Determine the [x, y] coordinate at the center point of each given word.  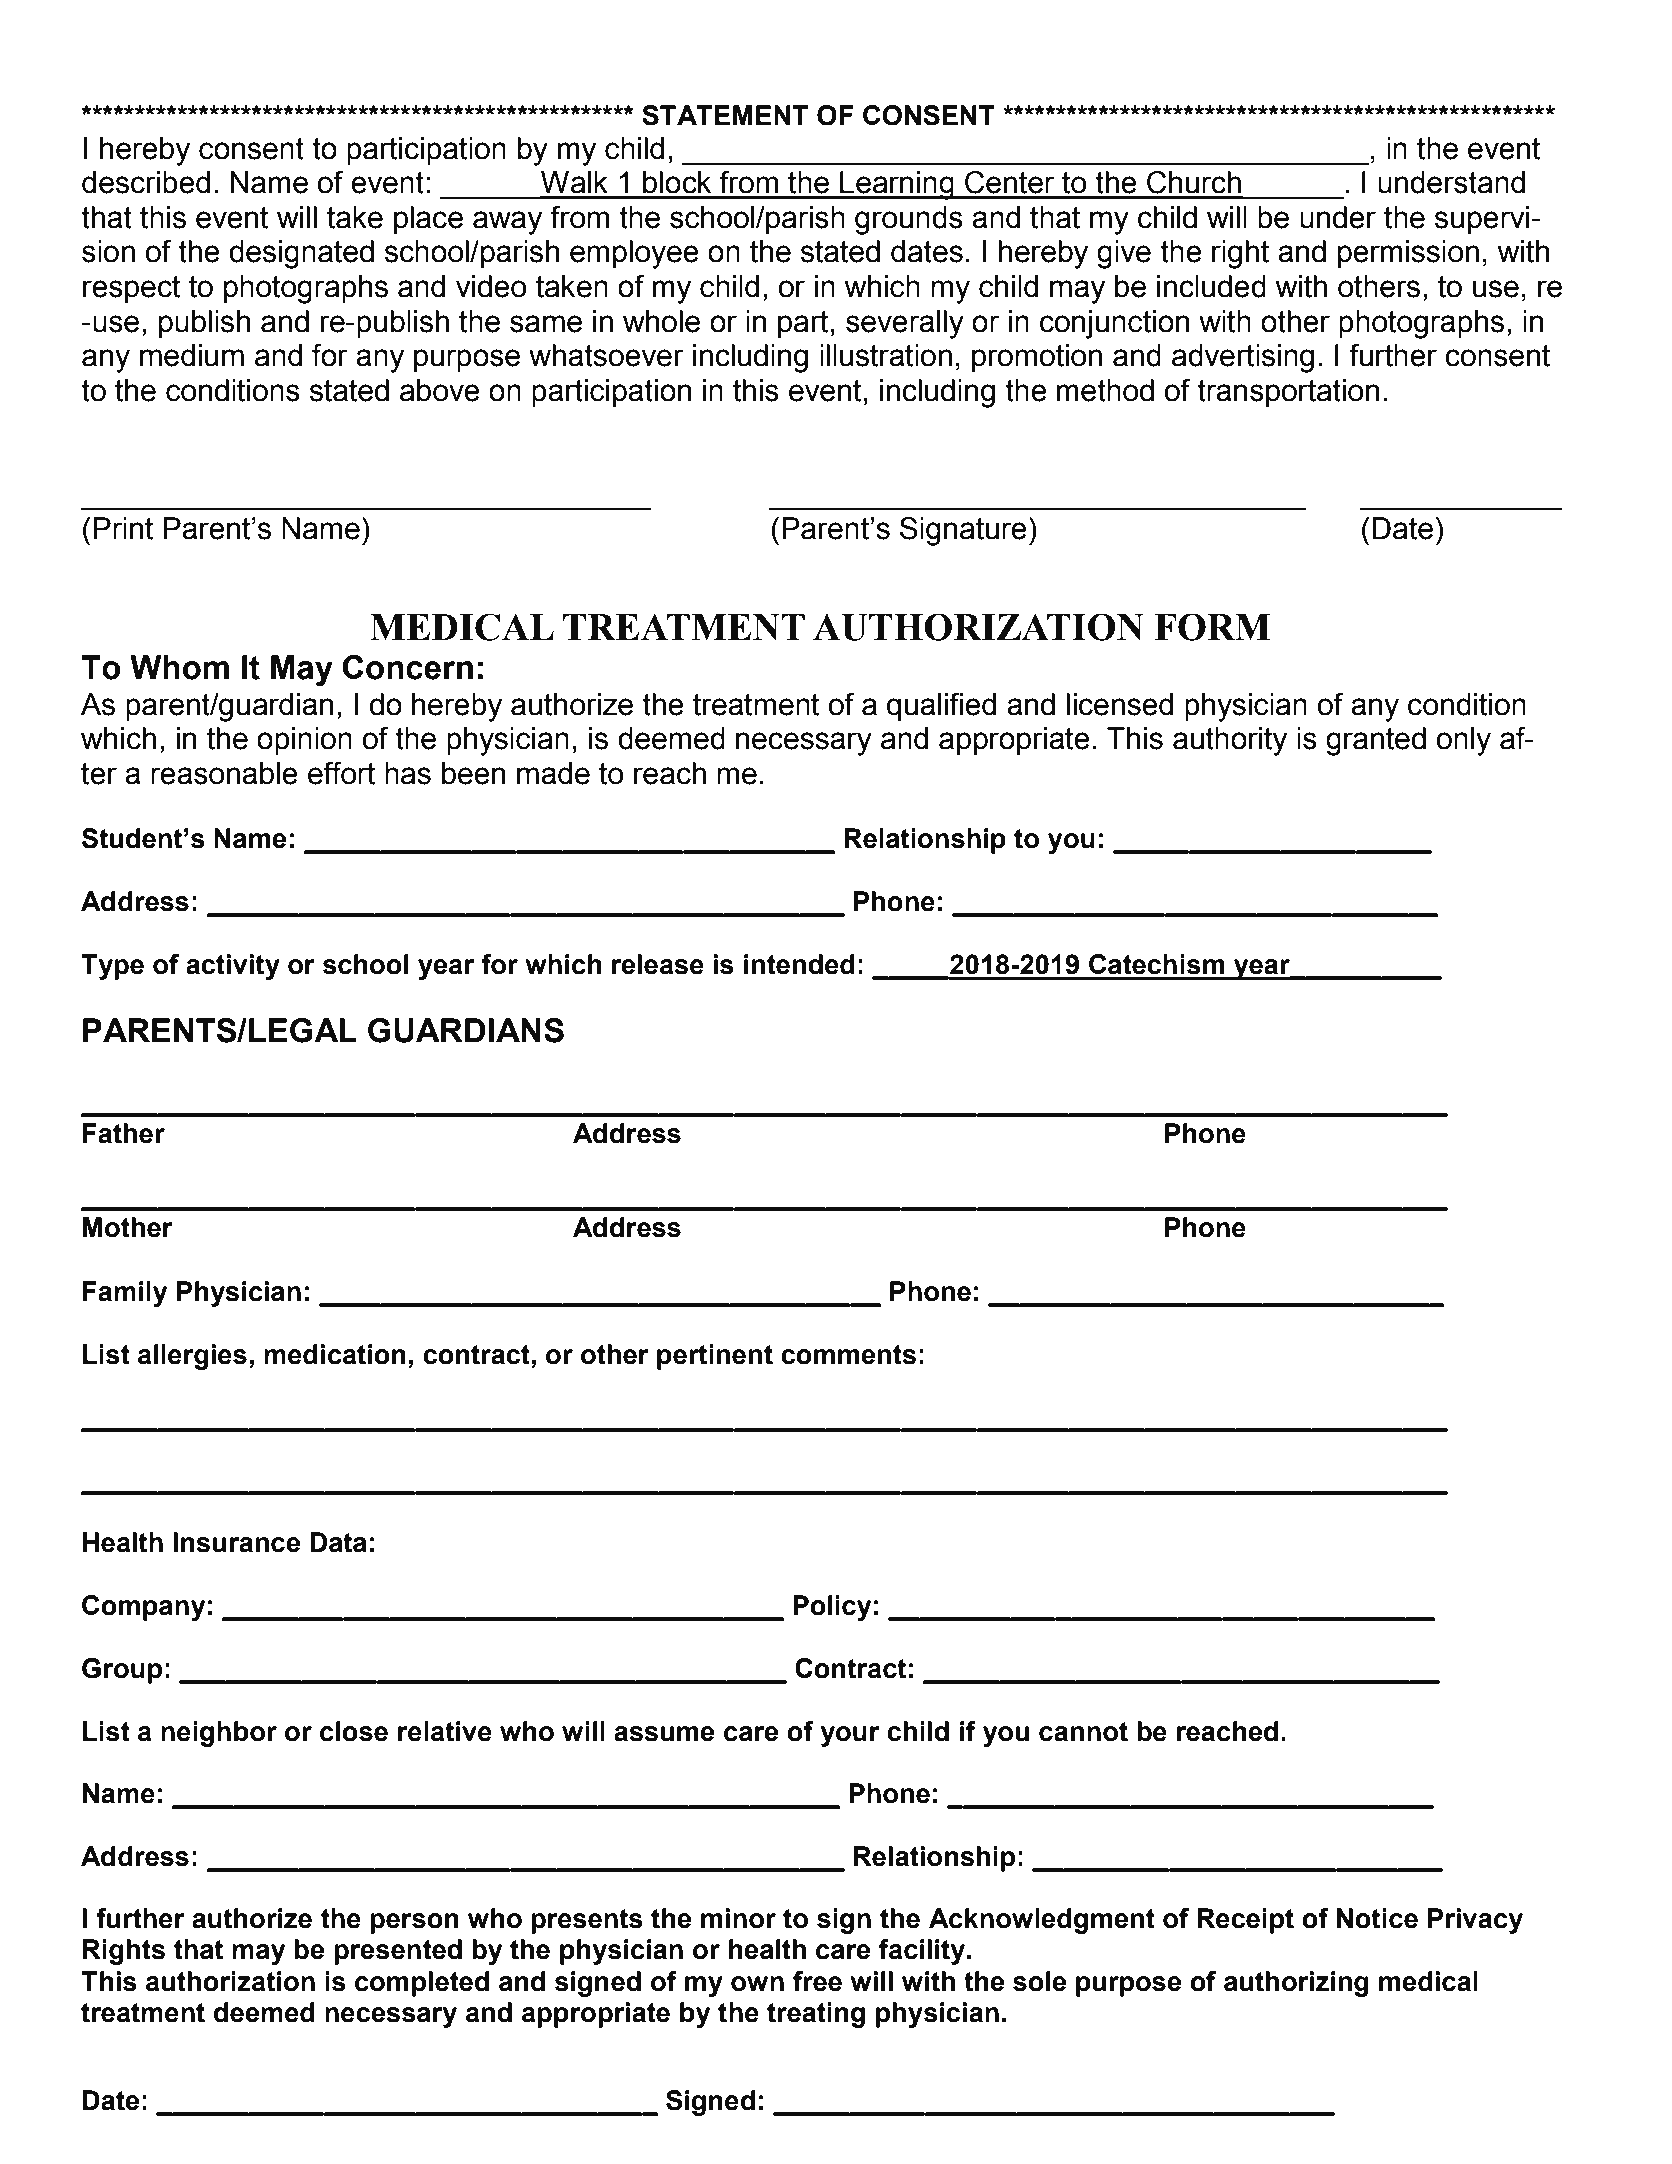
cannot [1083, 1732]
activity [233, 967]
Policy [832, 1608]
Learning [897, 185]
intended [799, 964]
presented [398, 1952]
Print [123, 528]
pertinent [715, 1357]
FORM [1212, 627]
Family [125, 1294]
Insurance [236, 1542]
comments [848, 1355]
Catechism [1157, 964]
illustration [886, 355]
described [146, 182]
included [1211, 286]
